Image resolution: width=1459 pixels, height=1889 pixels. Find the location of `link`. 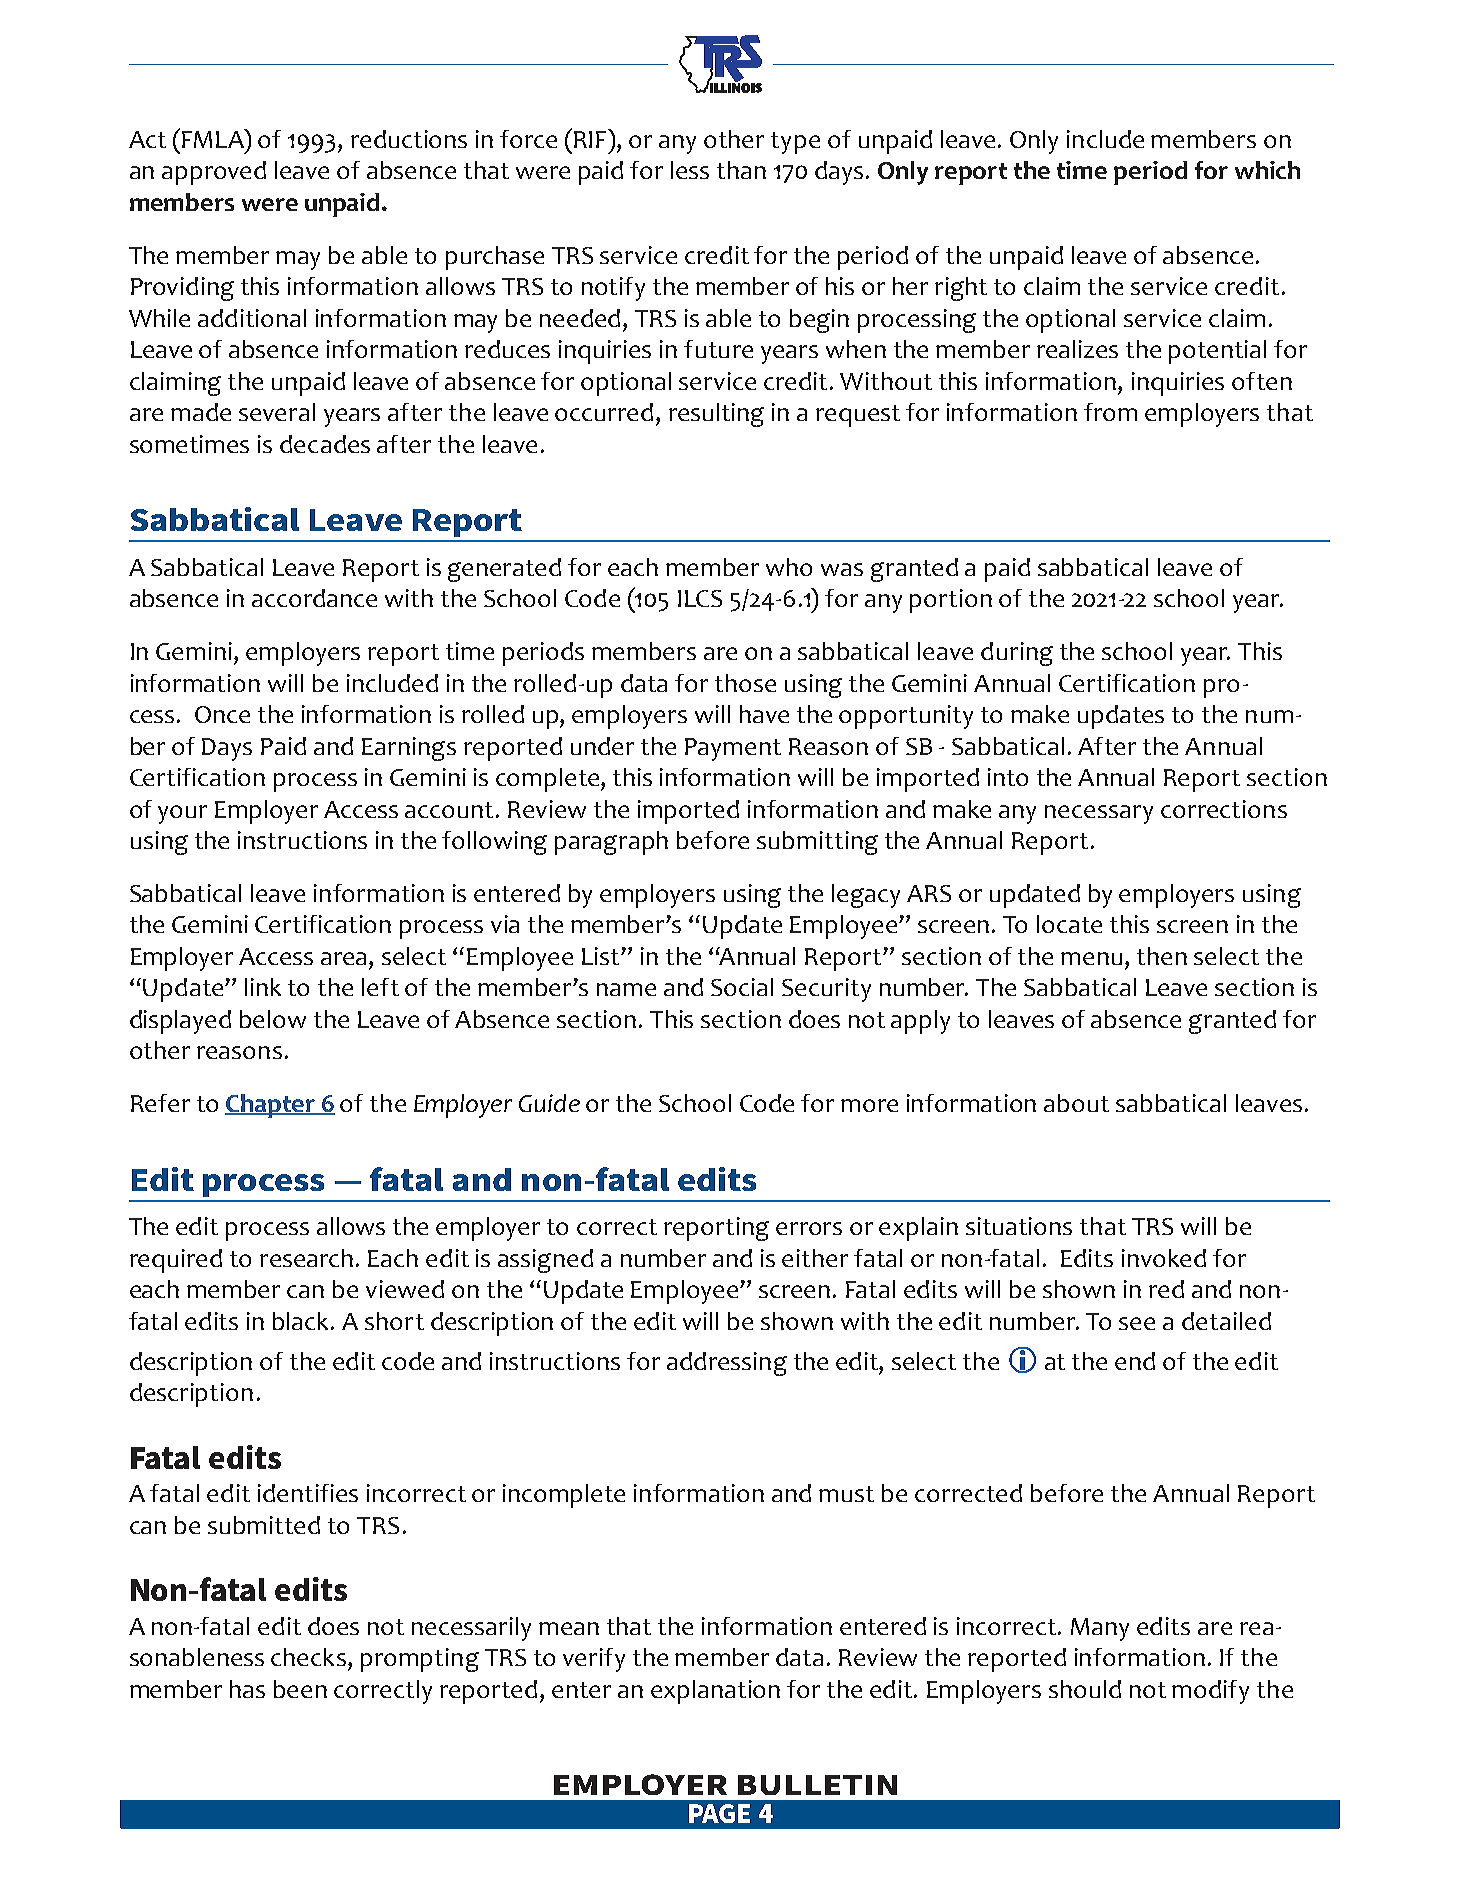

link is located at coordinates (263, 987).
